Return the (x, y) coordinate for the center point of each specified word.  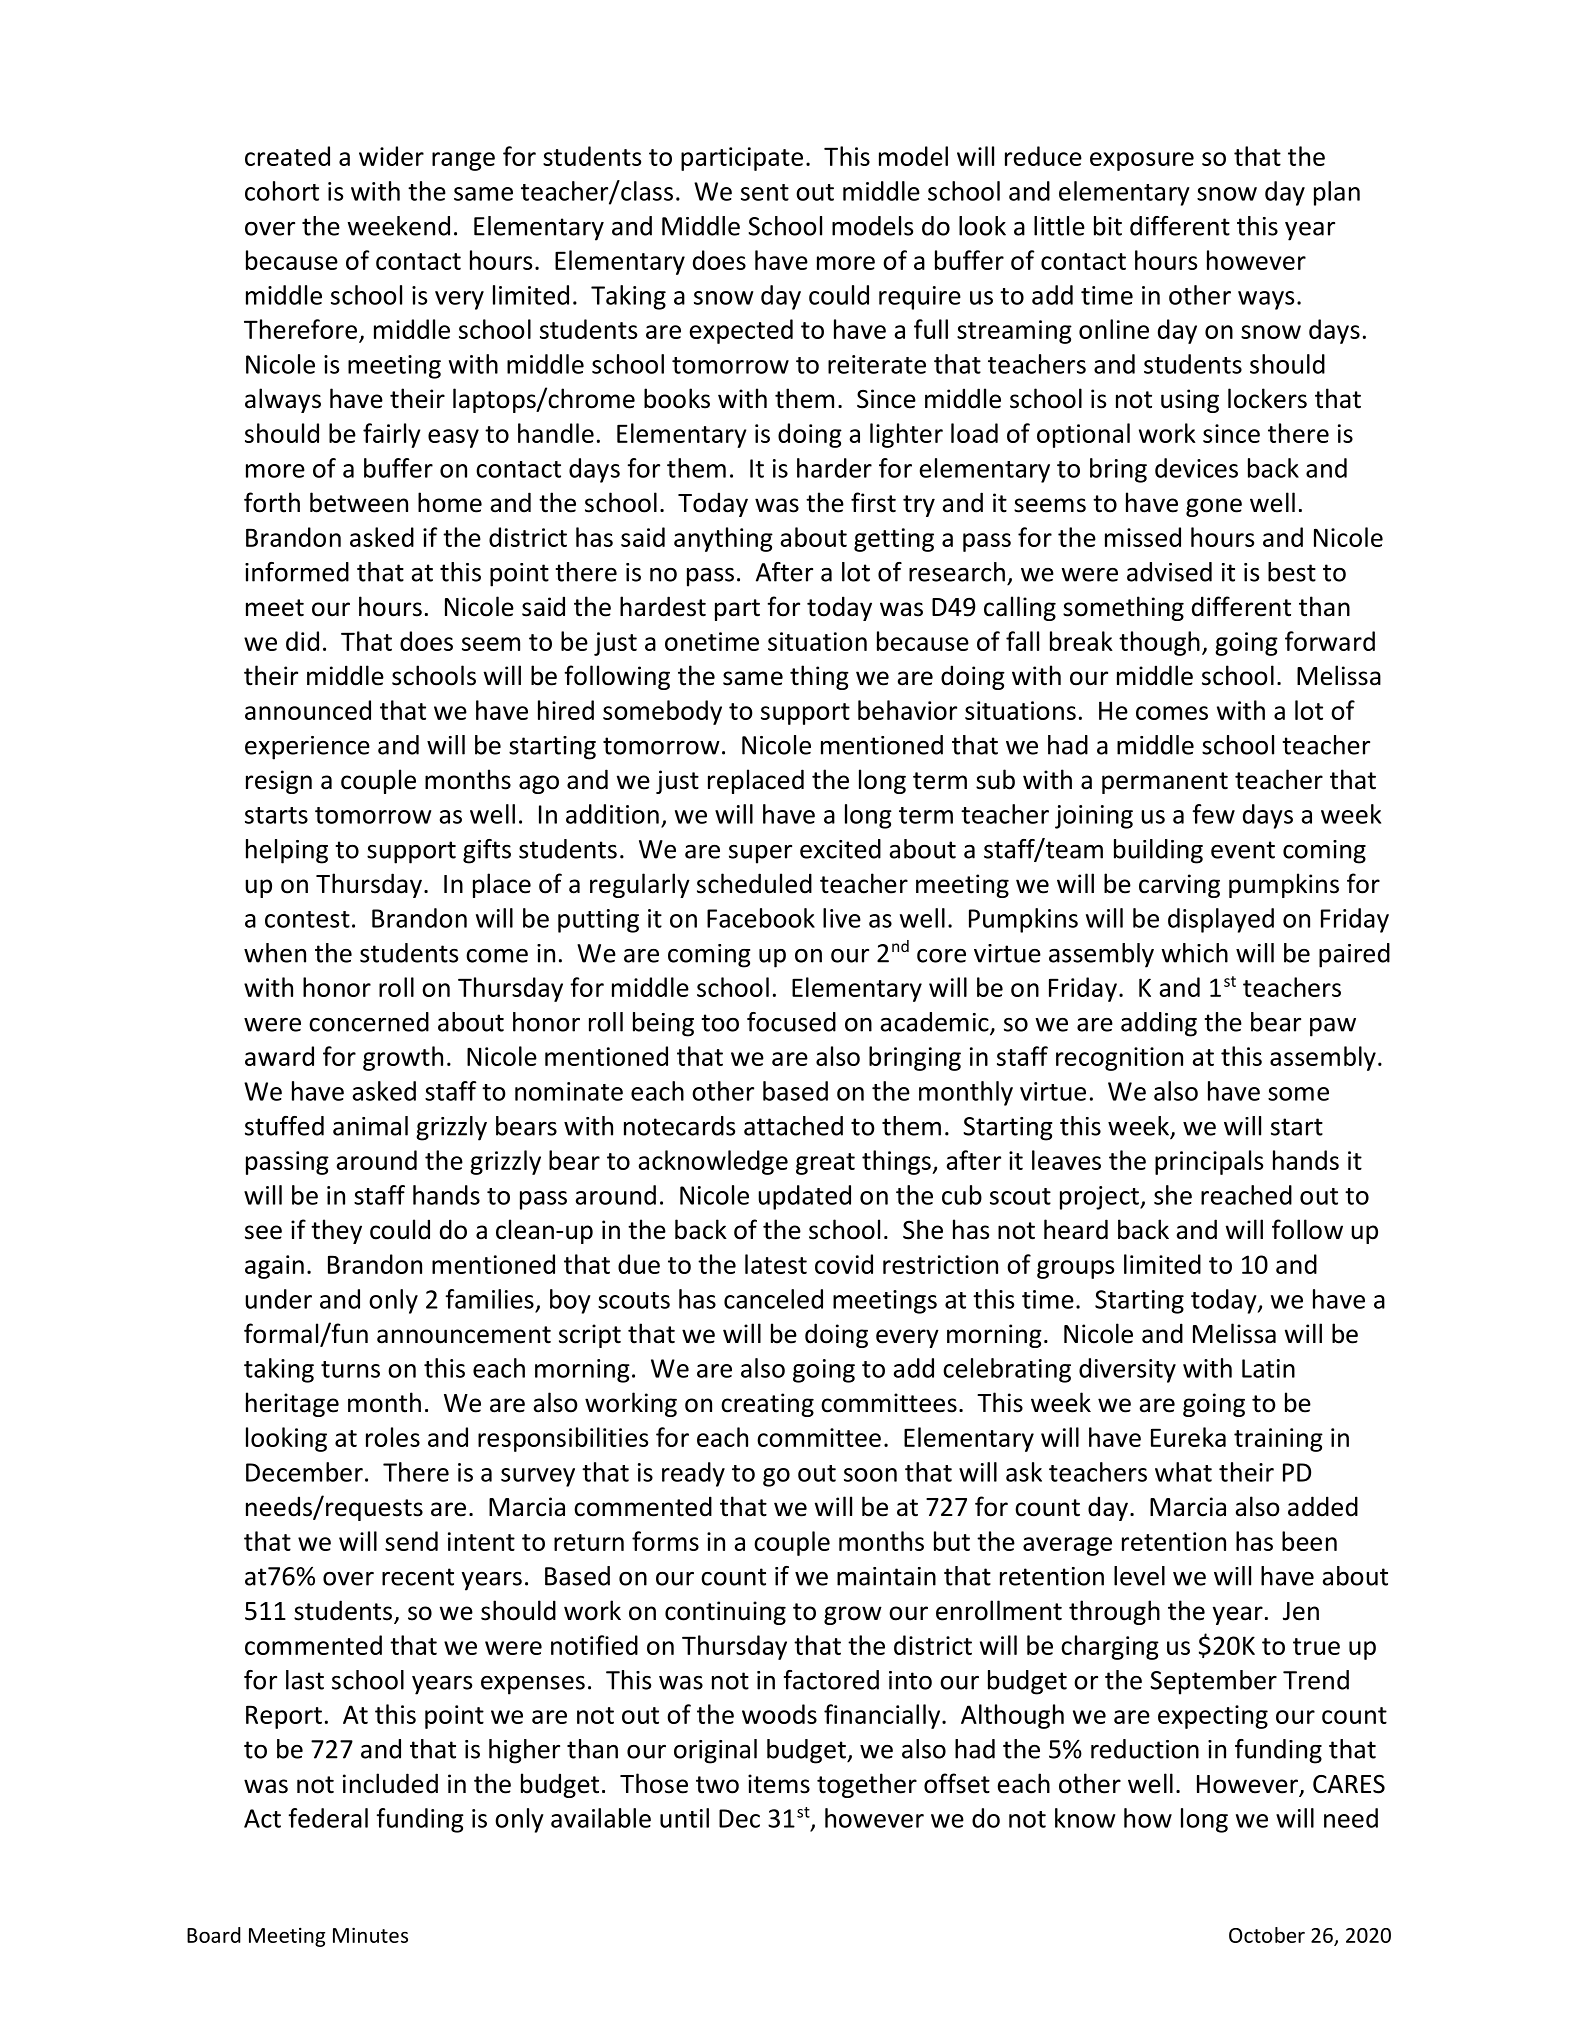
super (760, 854)
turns (350, 1369)
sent (765, 192)
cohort (282, 191)
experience (307, 748)
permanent (1165, 783)
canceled (773, 1299)
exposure (1142, 161)
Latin (1268, 1368)
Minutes (370, 1935)
